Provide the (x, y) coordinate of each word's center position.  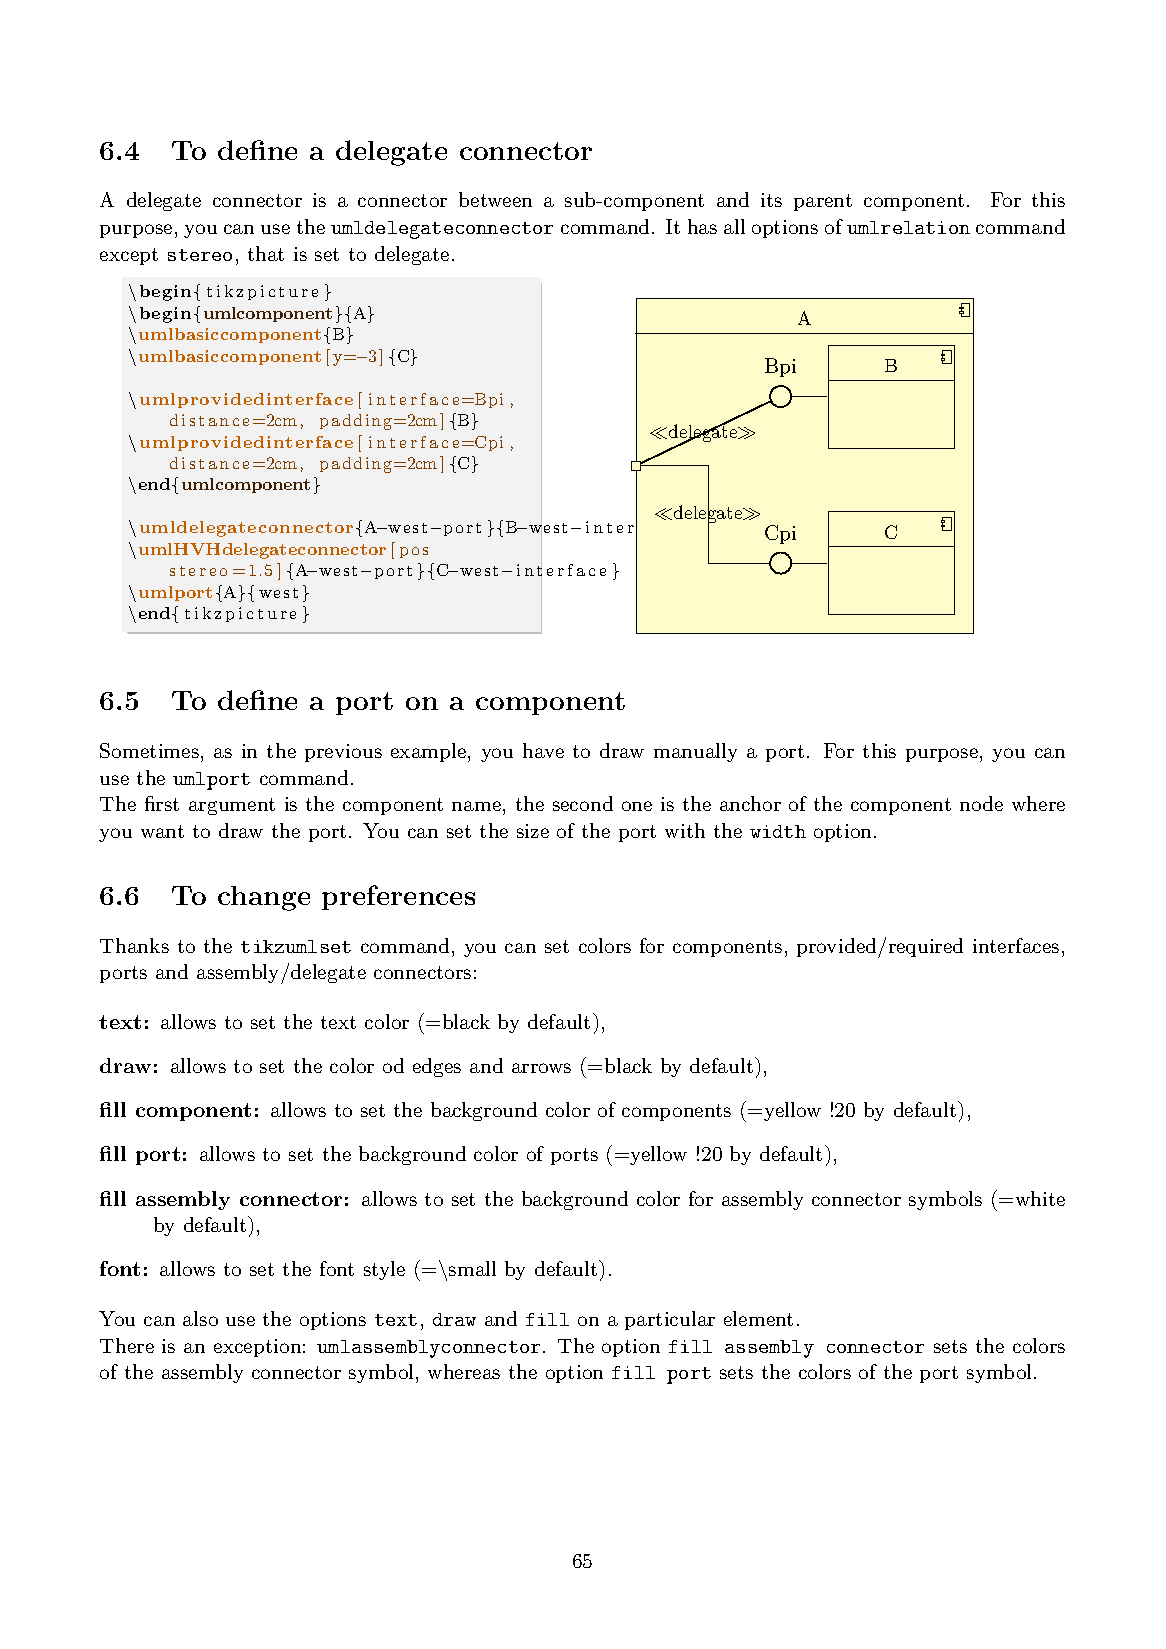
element (758, 1318)
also (200, 1318)
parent (823, 202)
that (266, 253)
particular (670, 1320)
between (495, 199)
